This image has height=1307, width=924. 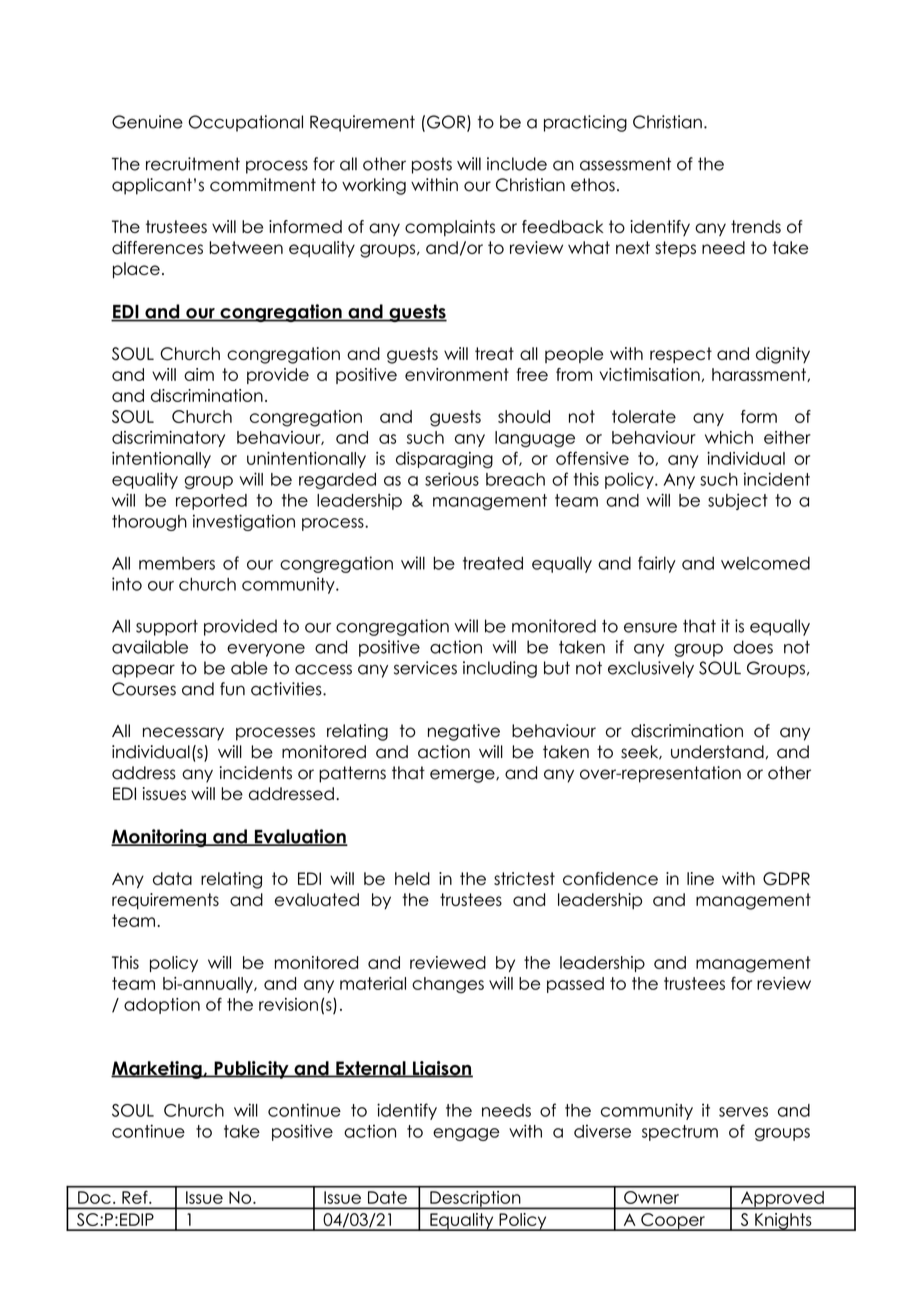 What do you see at coordinates (143, 671) in the image?
I see `appear` at bounding box center [143, 671].
